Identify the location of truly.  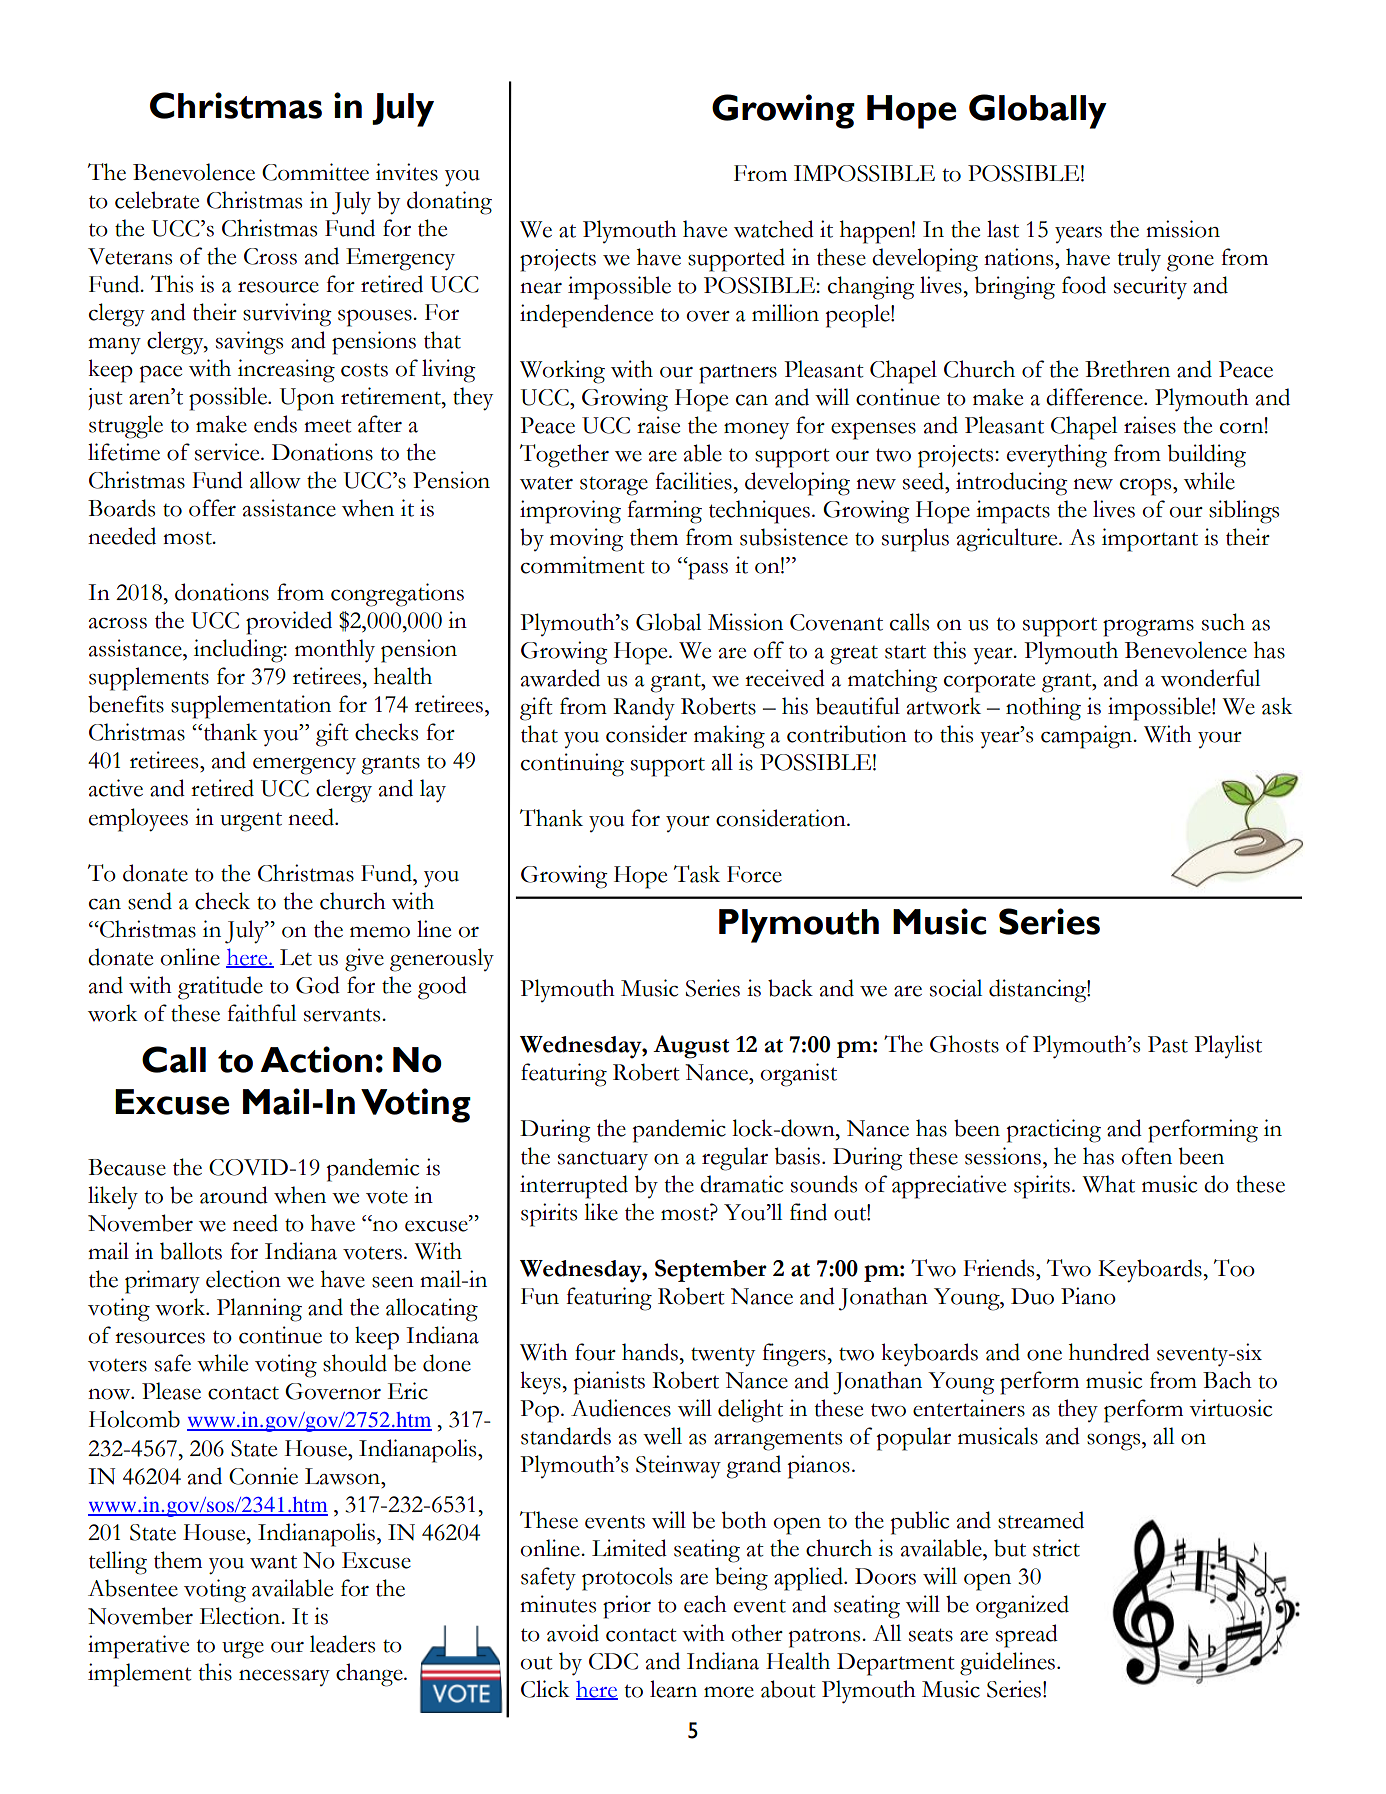
(1139, 260).
